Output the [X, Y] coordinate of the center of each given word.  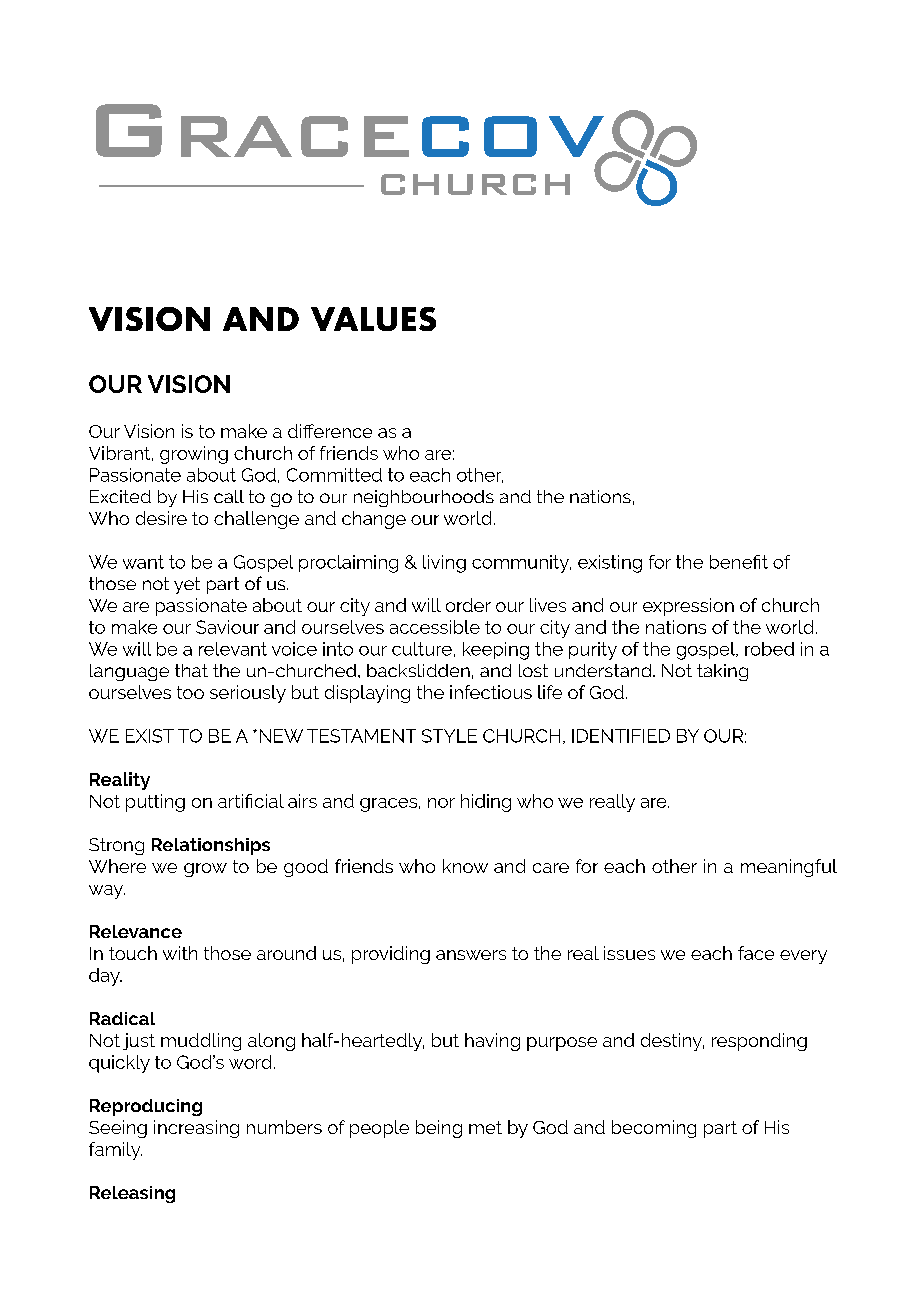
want [143, 562]
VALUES [373, 319]
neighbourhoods [424, 498]
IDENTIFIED [621, 736]
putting [155, 803]
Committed [334, 475]
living [444, 564]
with [180, 953]
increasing [196, 1129]
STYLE [449, 736]
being [439, 1129]
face [756, 953]
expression [688, 607]
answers [471, 955]
